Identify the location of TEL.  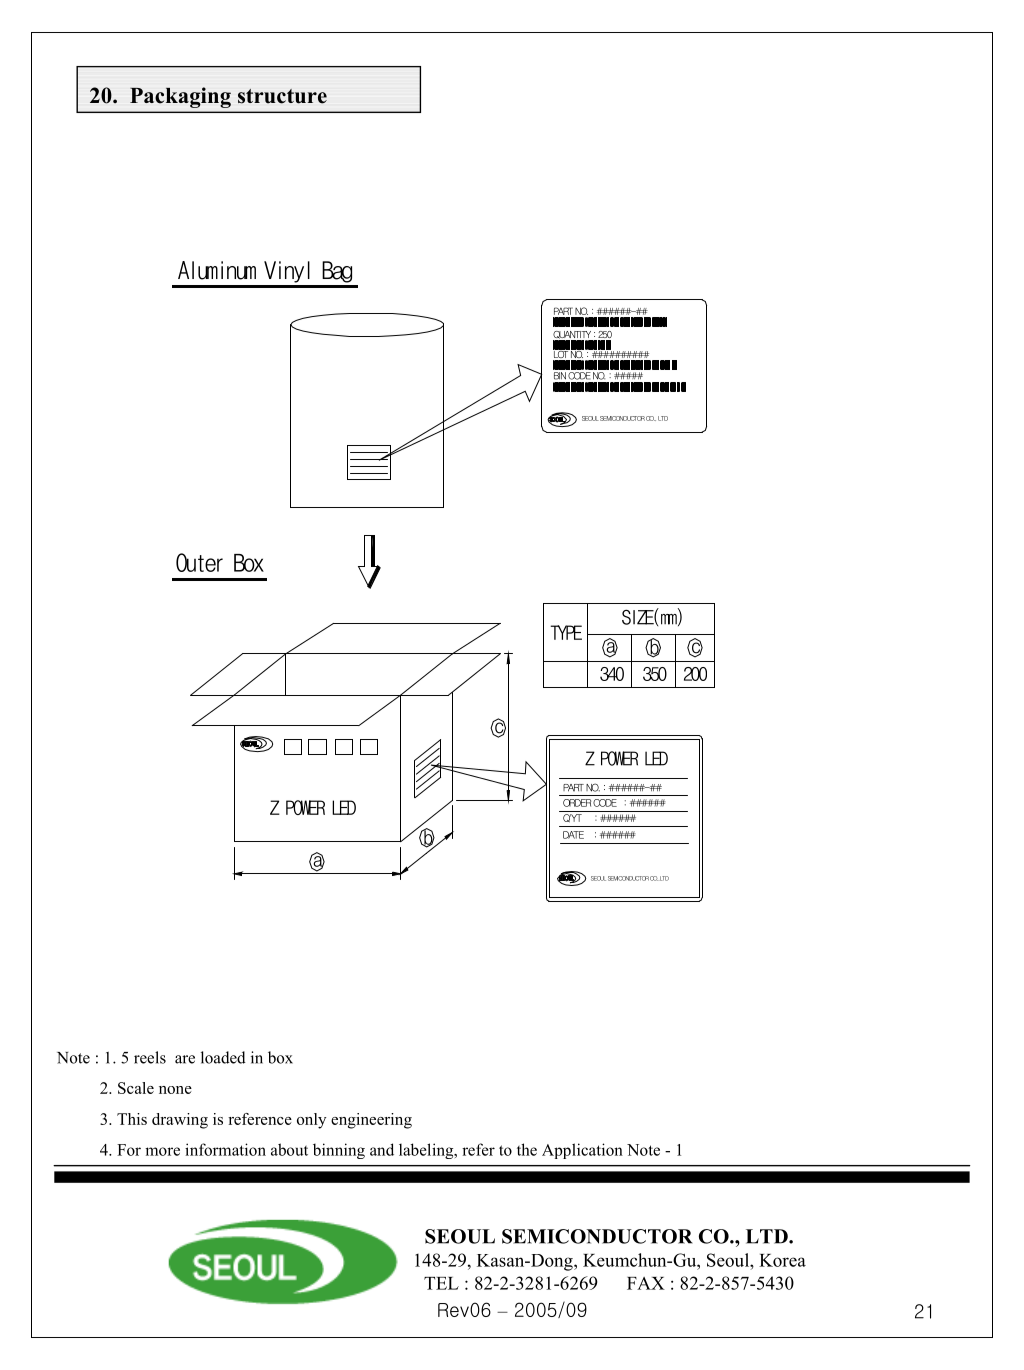
(441, 1283).
